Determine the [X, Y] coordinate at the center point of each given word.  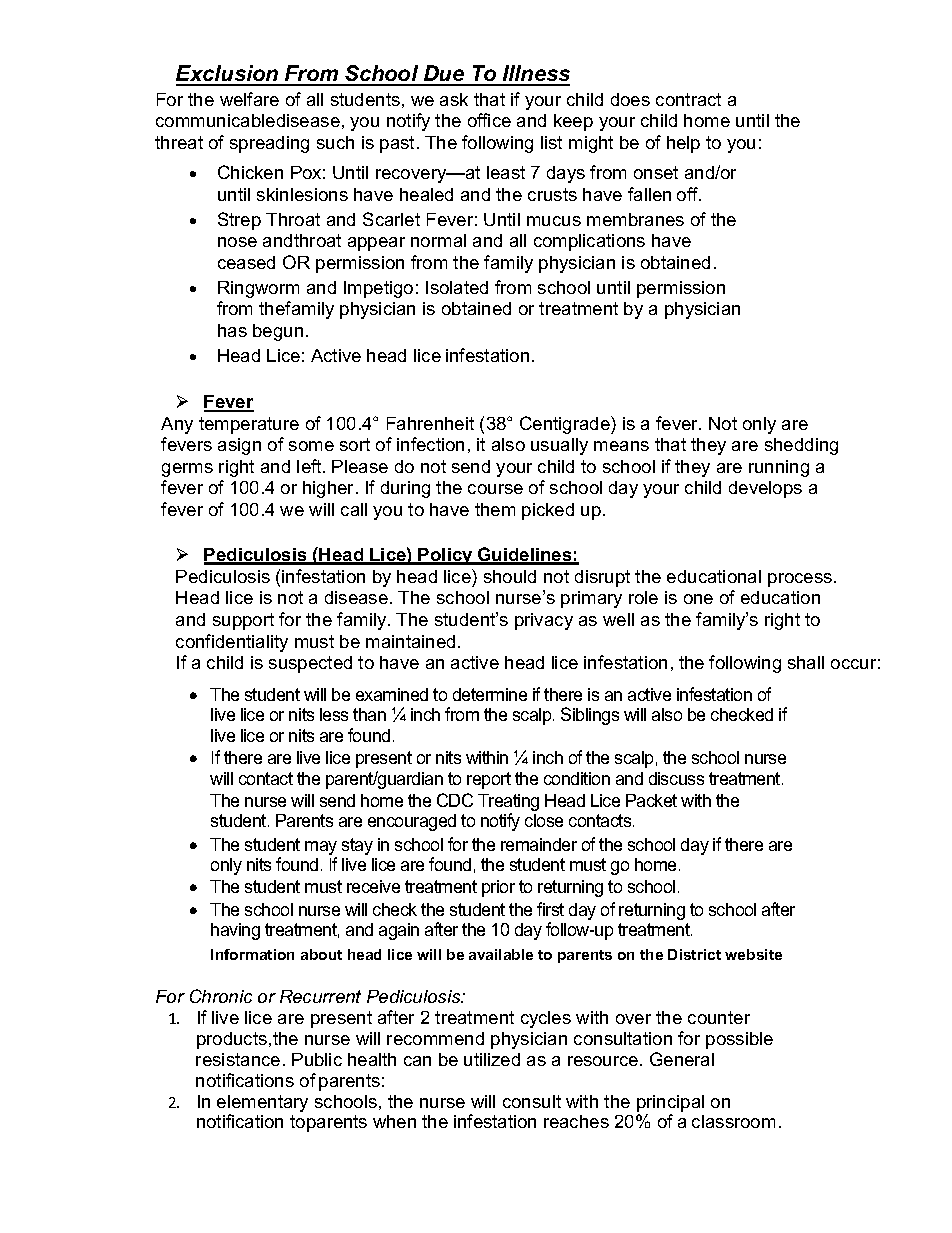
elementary [262, 1105]
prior [498, 888]
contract [688, 99]
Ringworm [258, 289]
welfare [249, 99]
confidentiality [232, 643]
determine [490, 694]
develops [765, 489]
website [753, 954]
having [235, 931]
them [495, 509]
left [310, 466]
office [489, 120]
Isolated [457, 287]
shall [806, 662]
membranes [635, 219]
